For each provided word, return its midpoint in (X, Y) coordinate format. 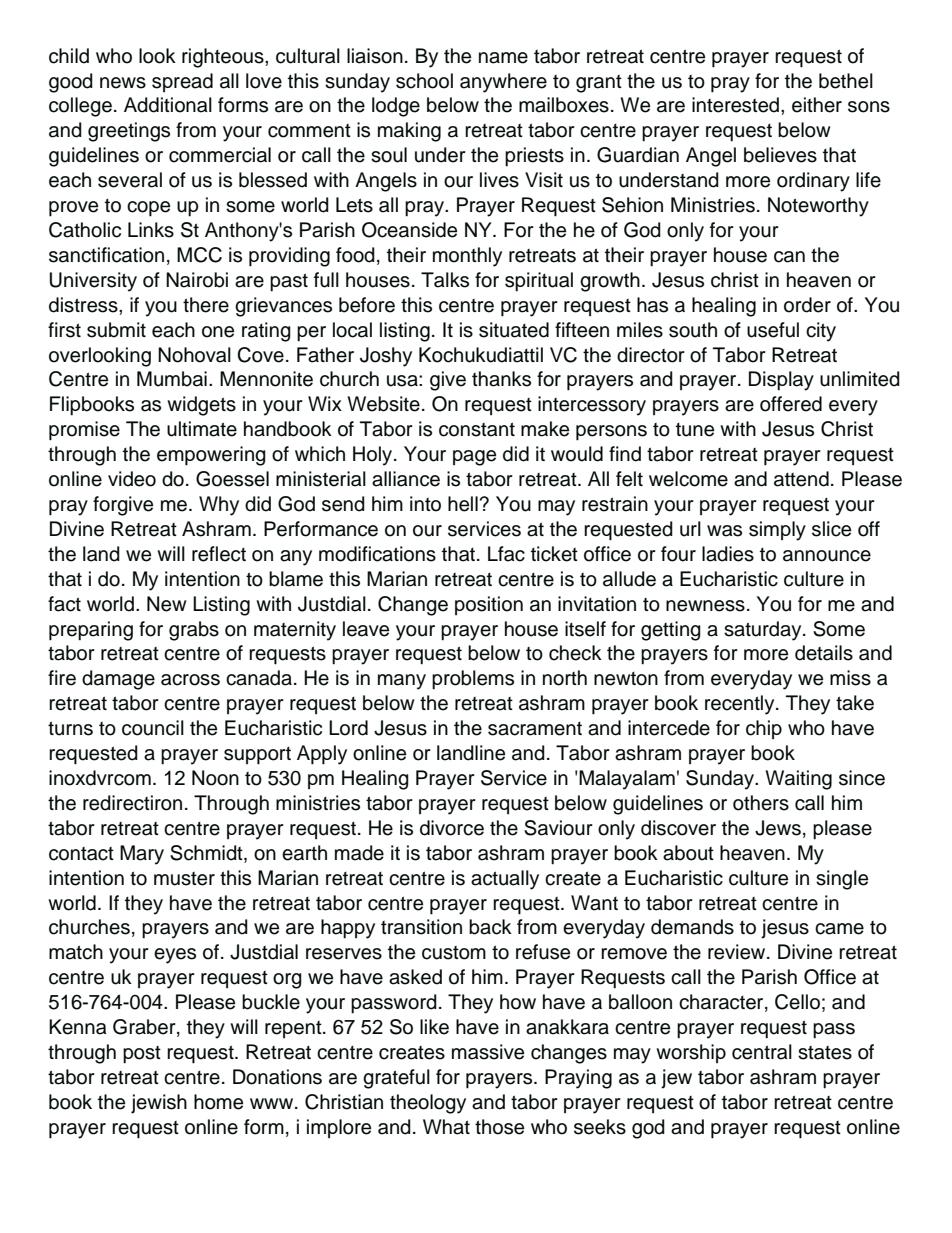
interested (737, 105)
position (489, 605)
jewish (159, 1104)
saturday (764, 631)
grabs (194, 631)
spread (182, 82)
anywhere (503, 83)
